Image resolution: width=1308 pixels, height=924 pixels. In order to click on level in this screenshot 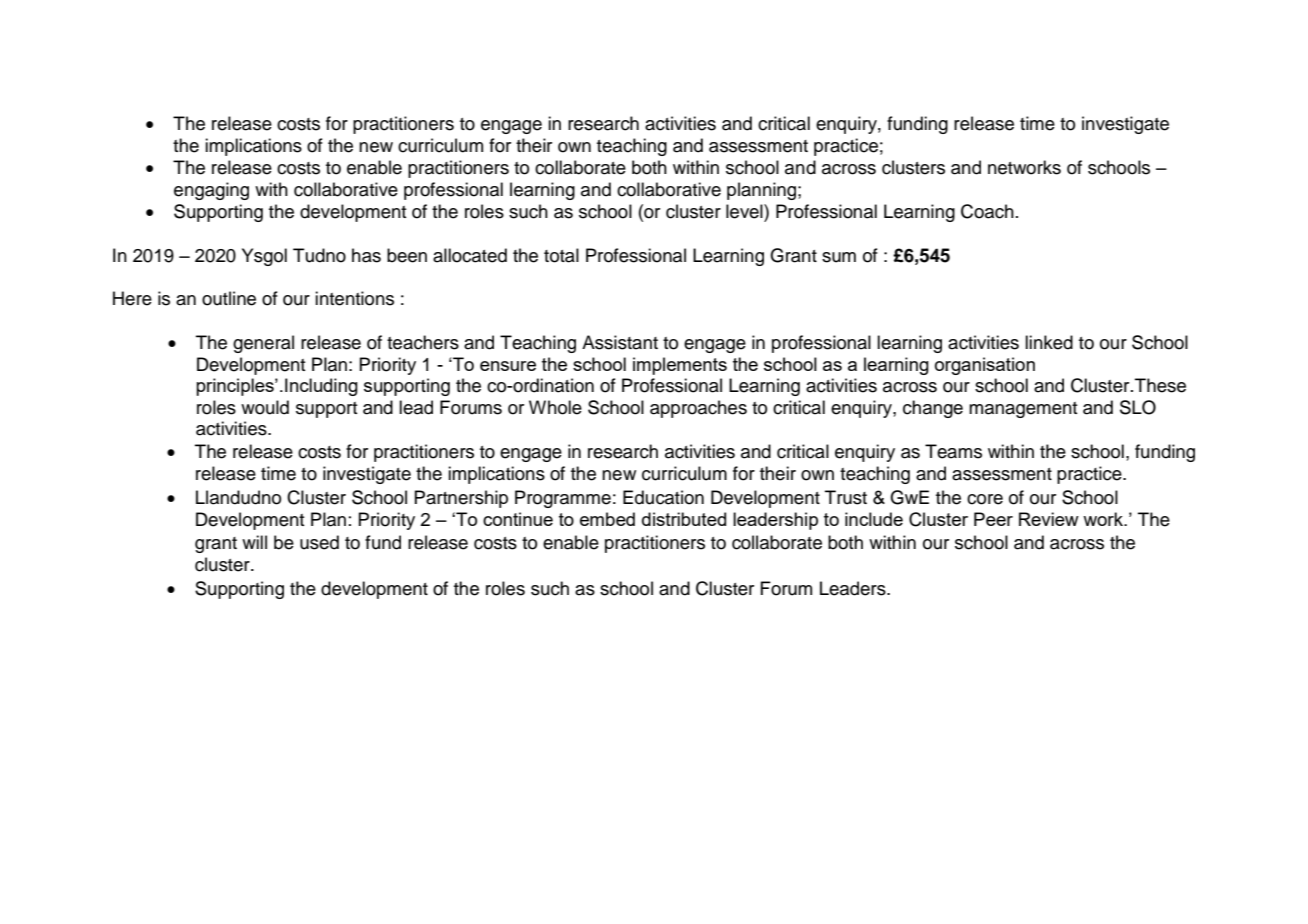, I will do `click(745, 211)`.
